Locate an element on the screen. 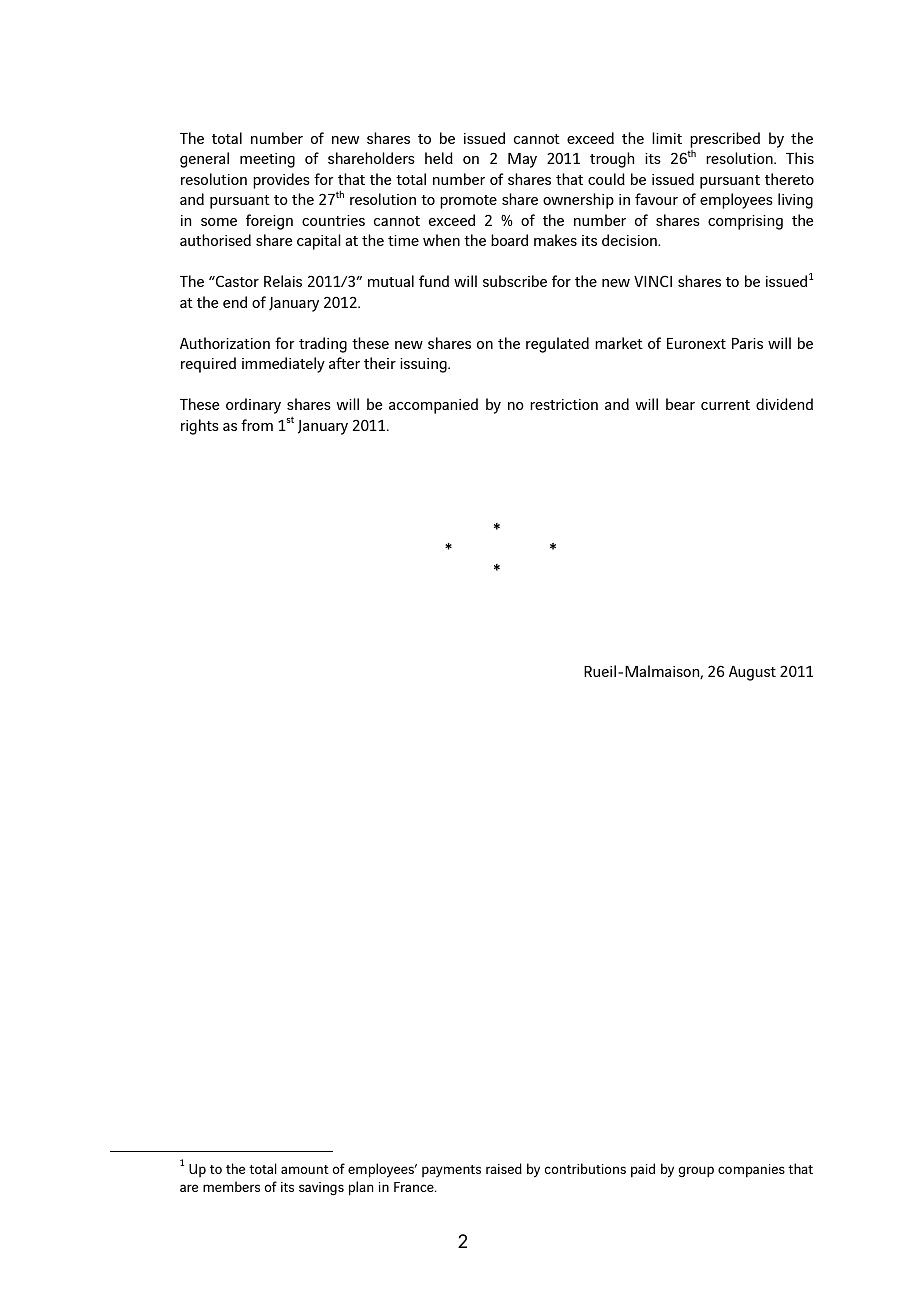 The height and width of the screenshot is (1308, 924). meeting is located at coordinates (267, 160).
